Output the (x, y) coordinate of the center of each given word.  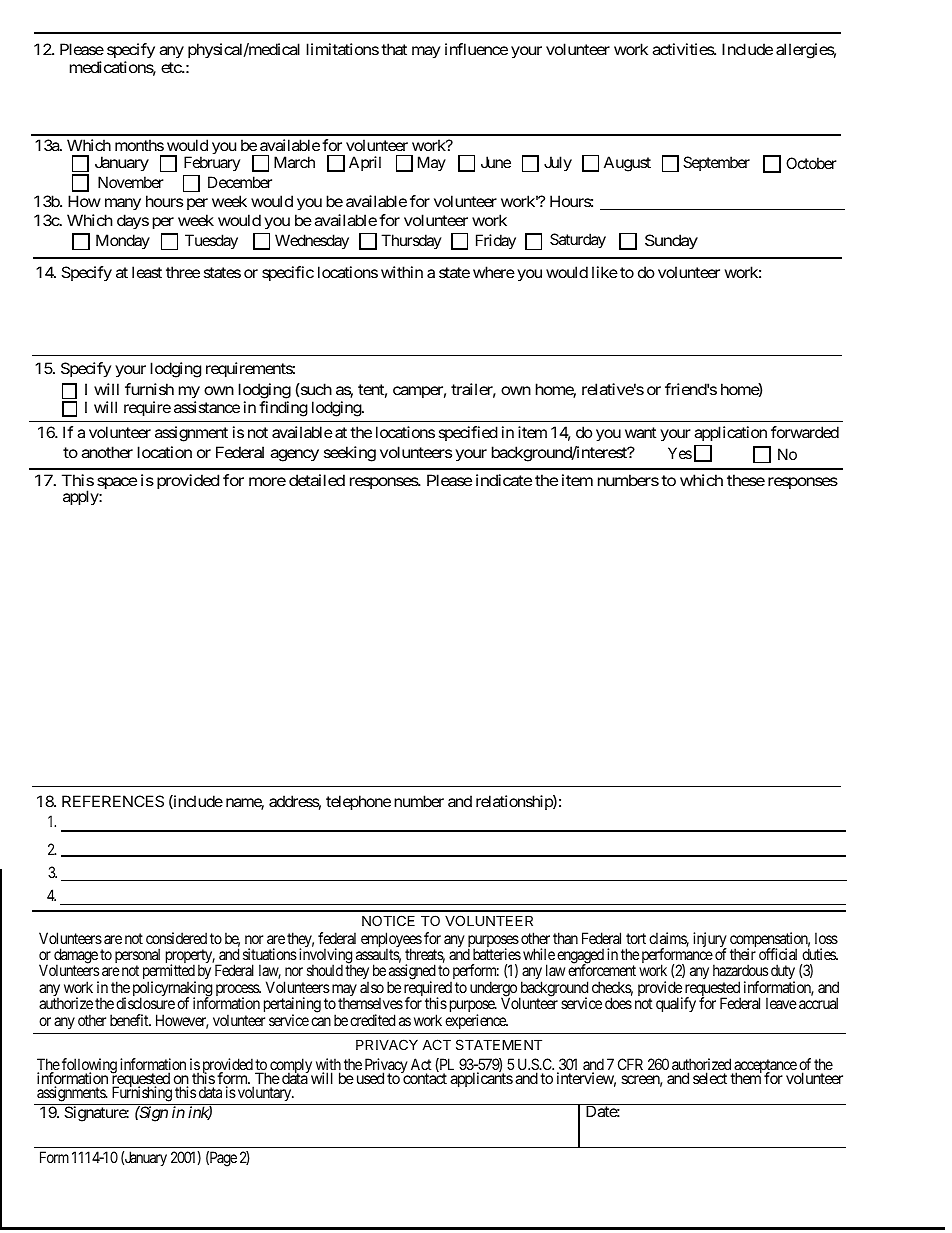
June (496, 162)
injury (710, 941)
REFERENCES (113, 801)
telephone (358, 802)
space (117, 483)
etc (172, 67)
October (811, 163)
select (710, 1078)
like (605, 272)
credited (372, 1020)
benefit (130, 1020)
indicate (504, 480)
